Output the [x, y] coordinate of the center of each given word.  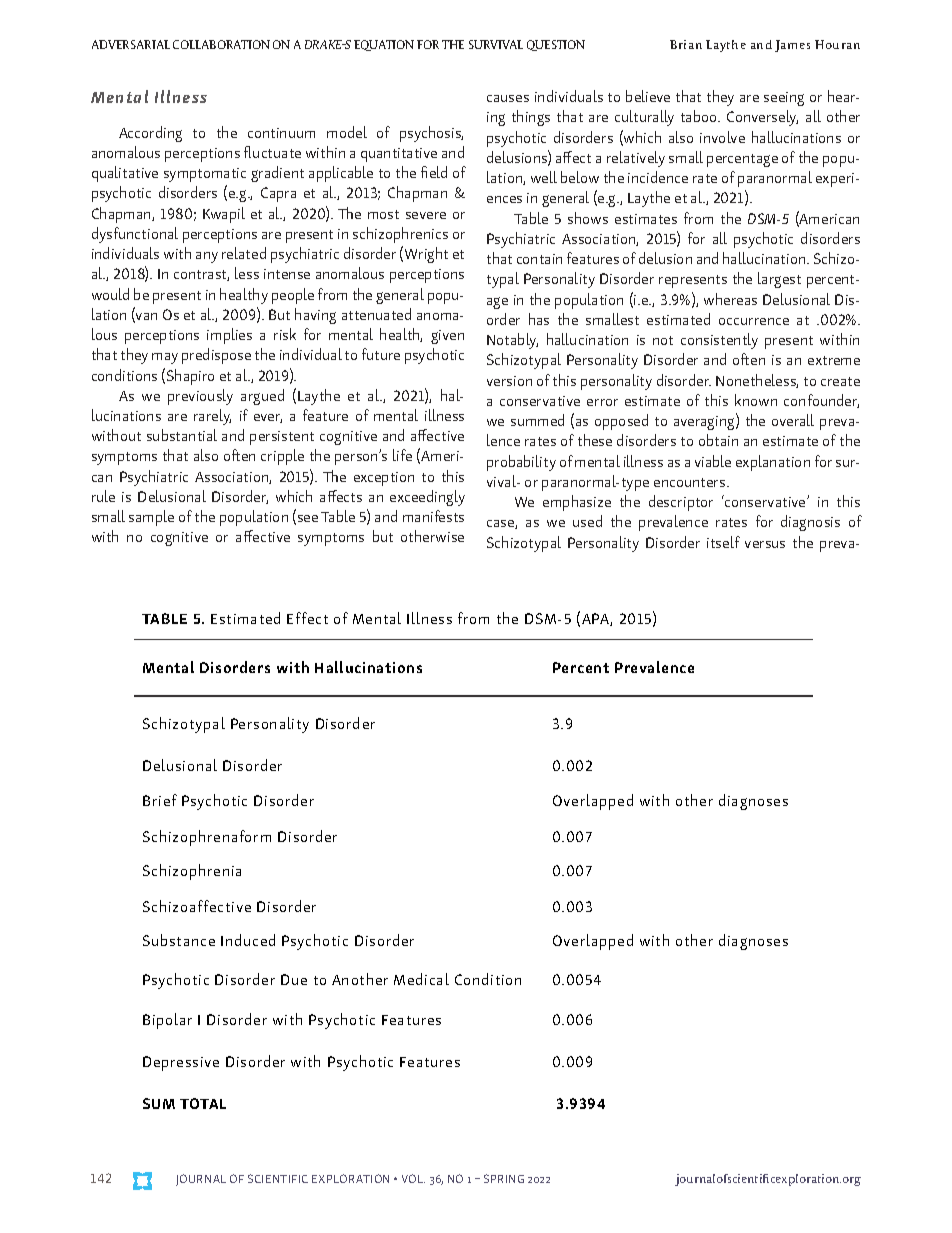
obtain [718, 440]
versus [765, 544]
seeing [784, 99]
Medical [421, 979]
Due [294, 979]
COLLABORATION [221, 44]
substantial [182, 435]
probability [521, 463]
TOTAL [203, 1103]
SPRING [504, 1178]
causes [508, 98]
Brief [160, 800]
